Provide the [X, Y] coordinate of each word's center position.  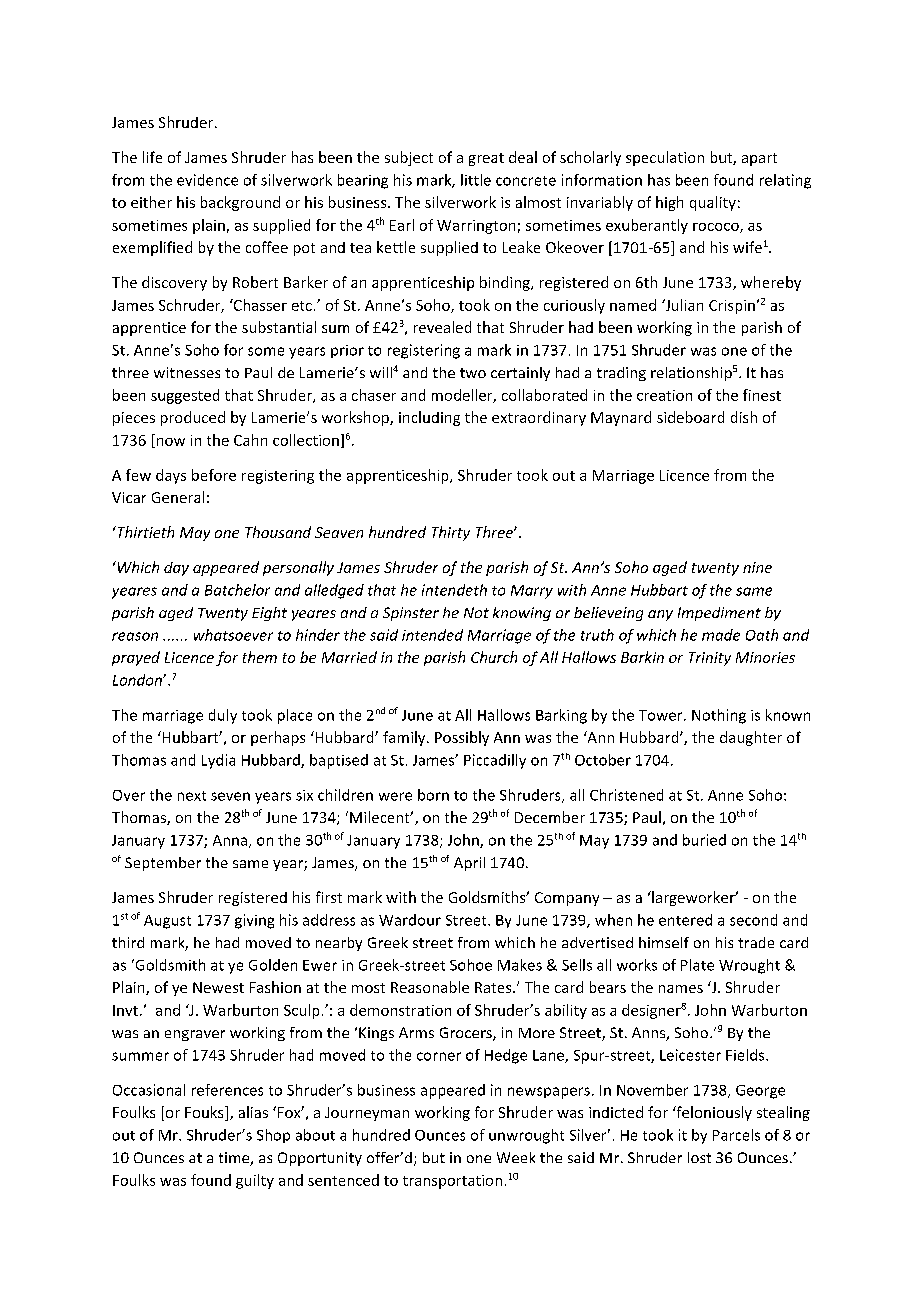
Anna [230, 840]
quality [713, 203]
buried [704, 840]
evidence [207, 180]
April [469, 864]
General [178, 497]
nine [757, 567]
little [476, 180]
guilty [255, 1181]
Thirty [451, 533]
